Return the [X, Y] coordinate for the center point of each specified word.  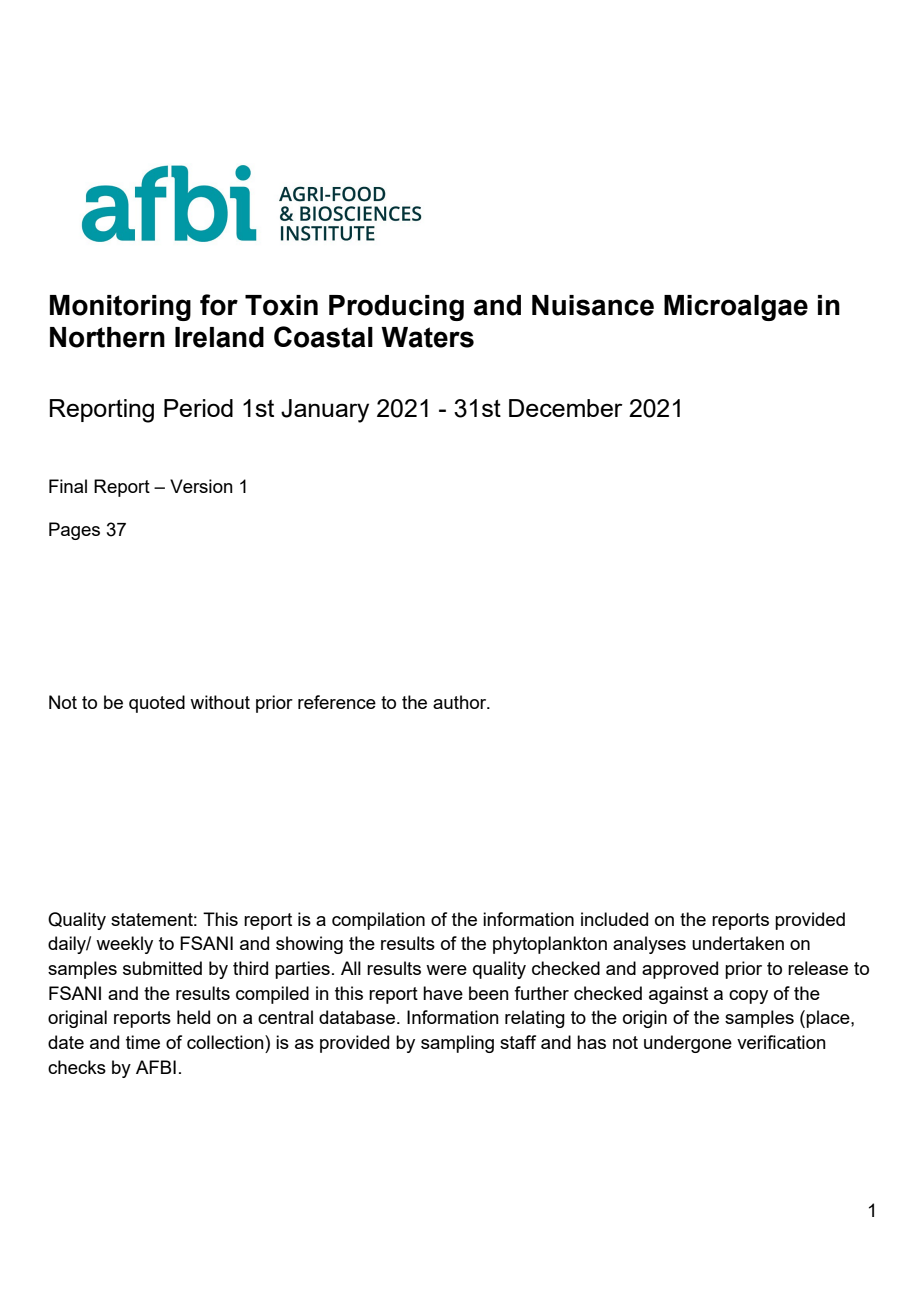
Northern [107, 337]
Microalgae [736, 308]
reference [337, 702]
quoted [157, 704]
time [143, 1042]
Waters [427, 337]
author [461, 702]
